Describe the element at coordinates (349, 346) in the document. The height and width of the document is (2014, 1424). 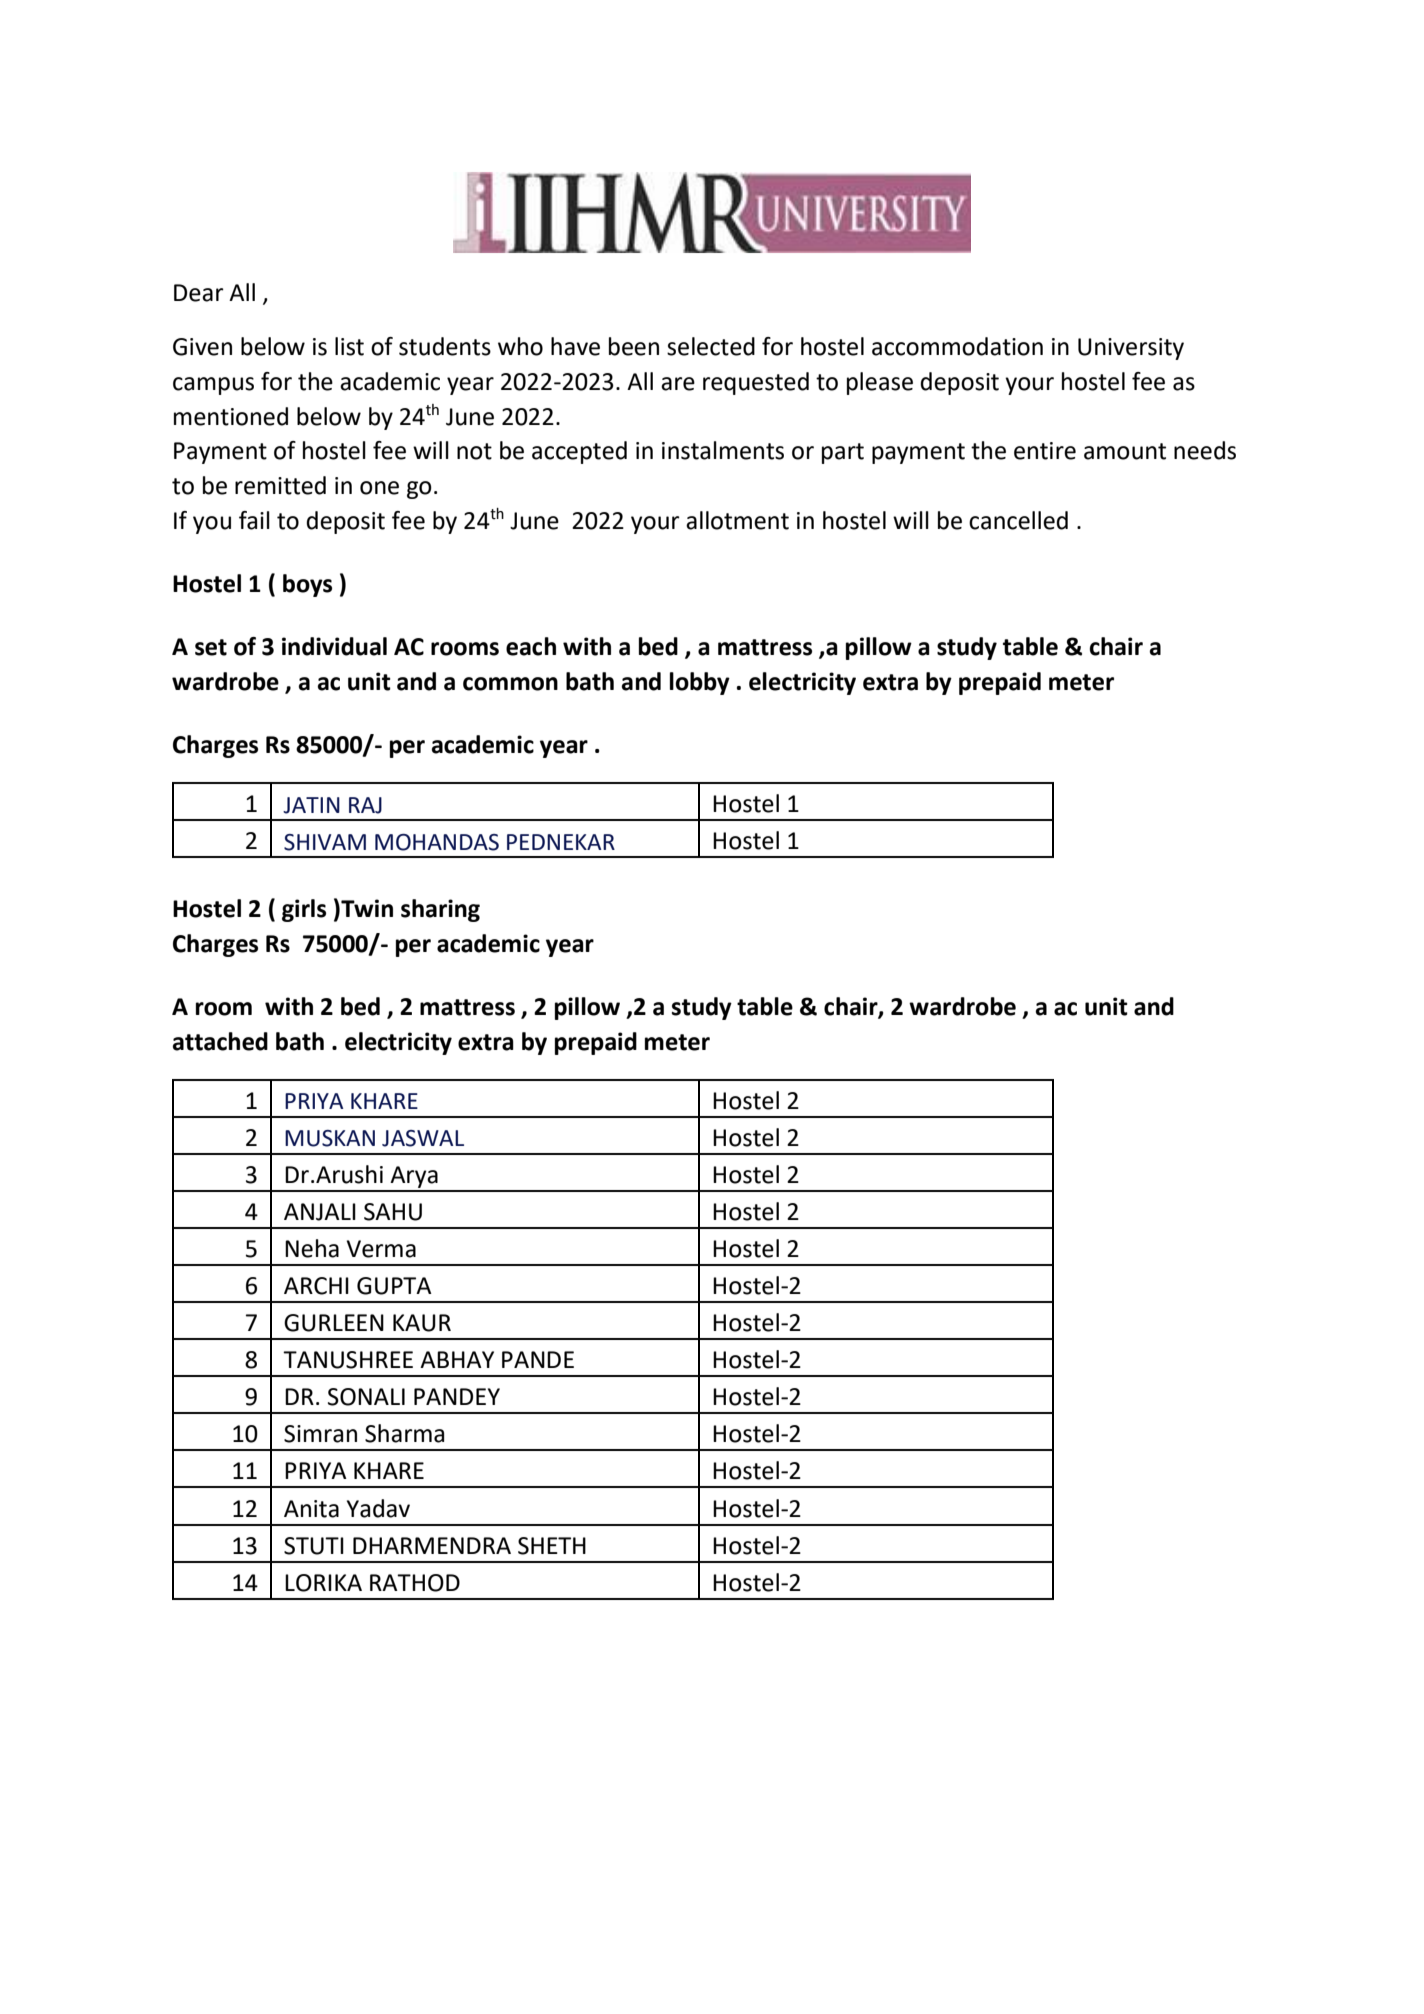
I see `list` at that location.
